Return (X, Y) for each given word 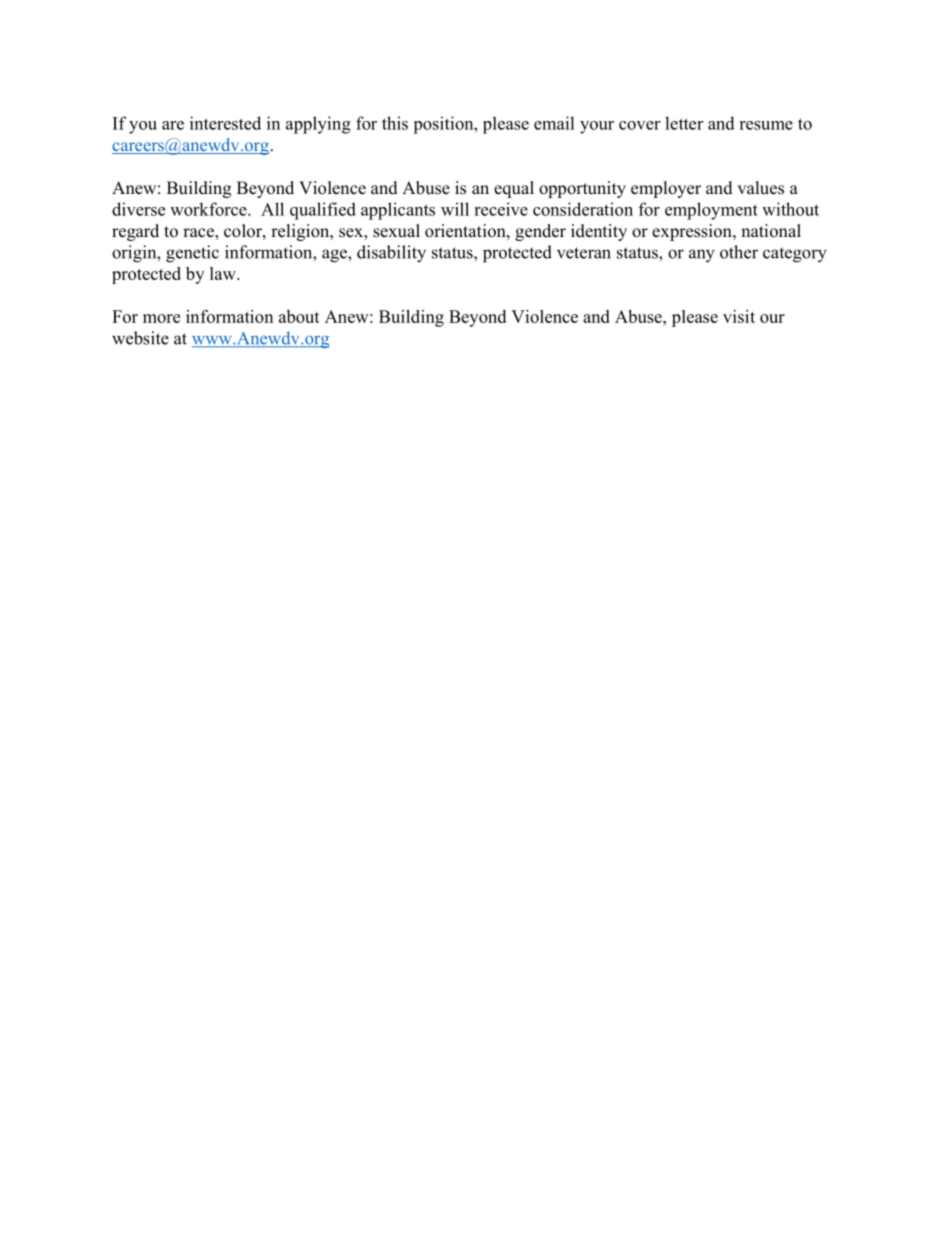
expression (693, 232)
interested (225, 123)
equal (514, 189)
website (140, 338)
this (395, 123)
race (199, 234)
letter (684, 123)
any (702, 256)
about (299, 316)
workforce (209, 209)
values (760, 188)
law (224, 273)
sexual (396, 231)
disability (391, 254)
